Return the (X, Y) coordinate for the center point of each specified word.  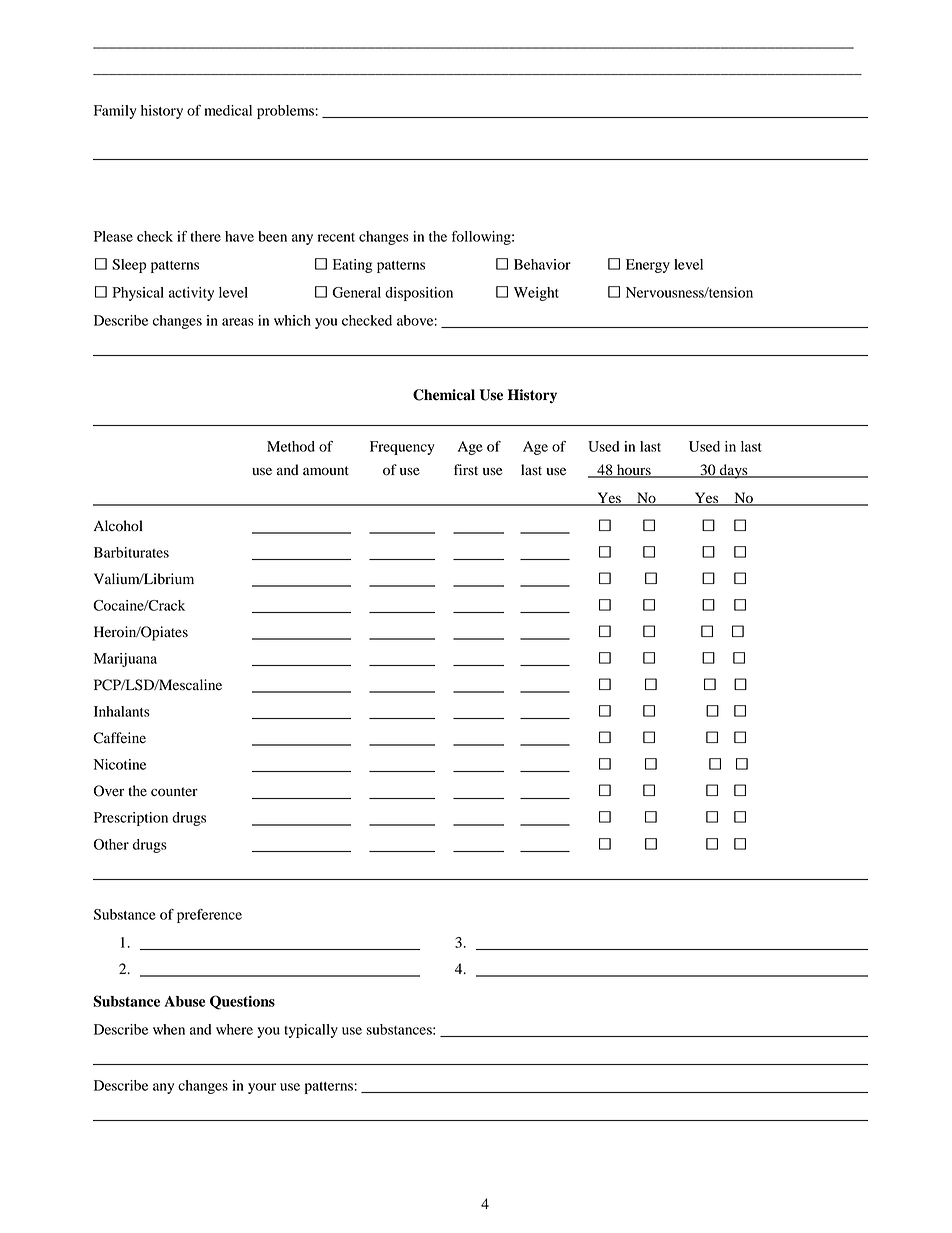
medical (228, 110)
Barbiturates (131, 552)
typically (311, 1031)
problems (286, 112)
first (466, 469)
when (169, 1029)
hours (634, 471)
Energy (648, 266)
